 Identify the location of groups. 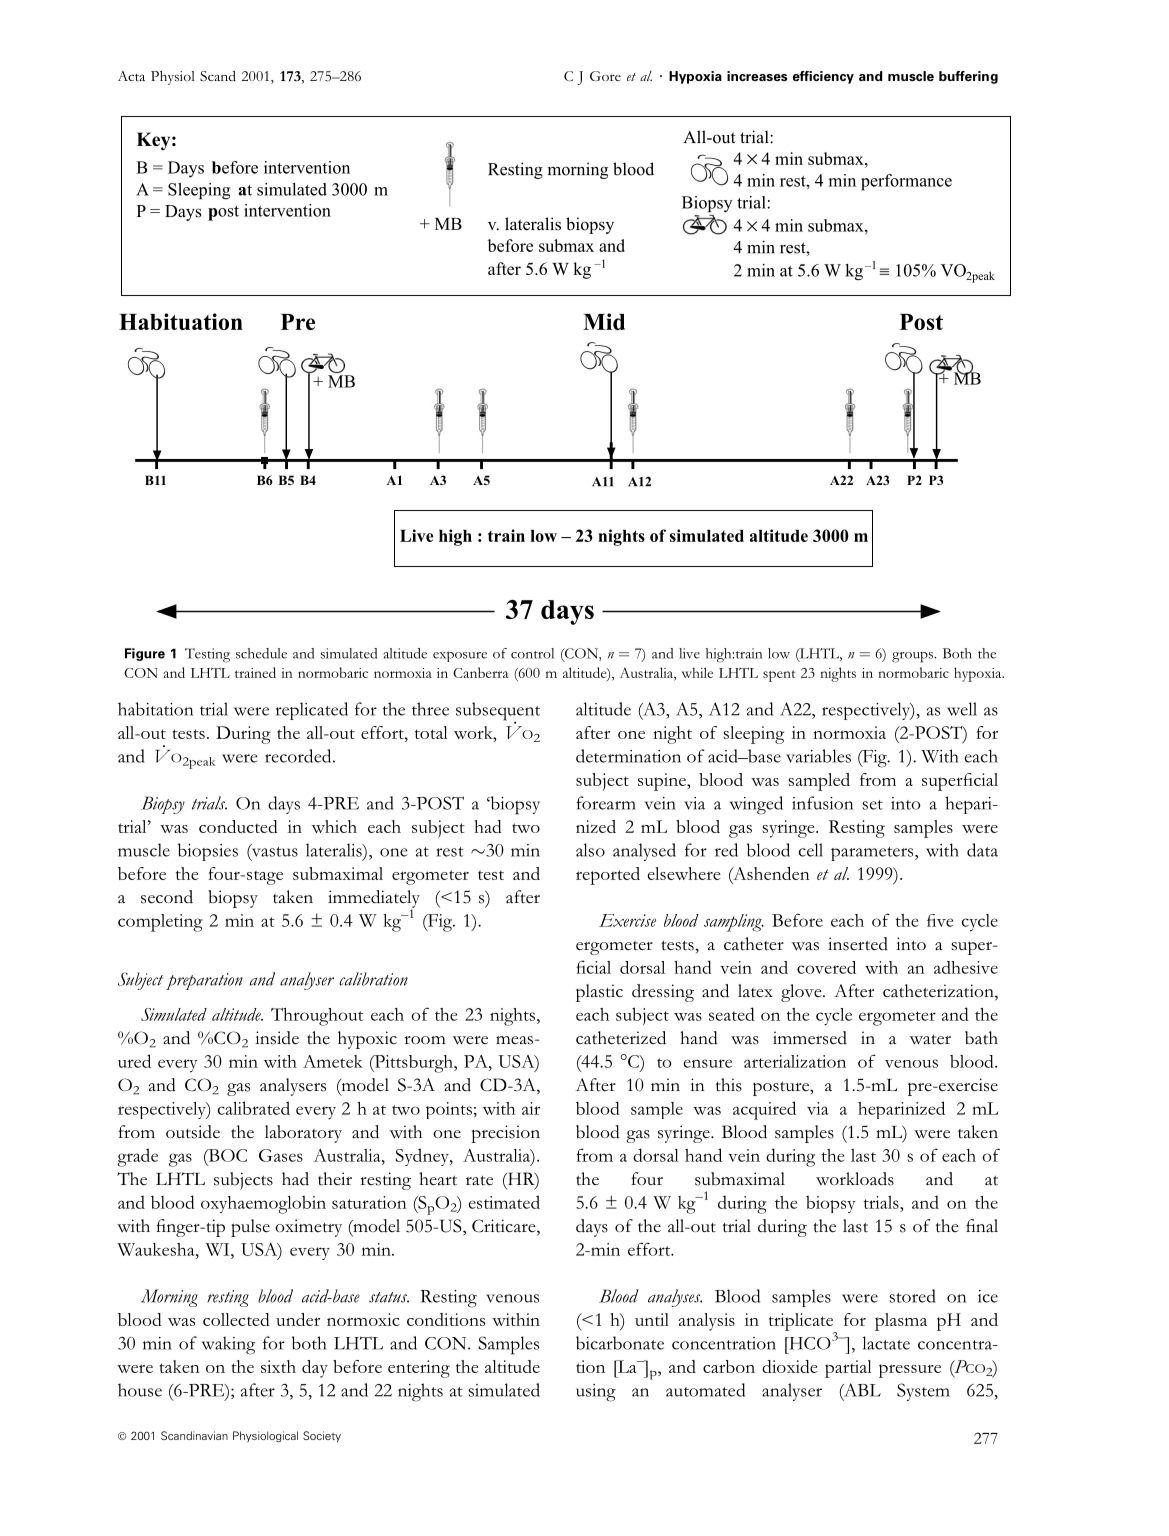
(913, 657).
